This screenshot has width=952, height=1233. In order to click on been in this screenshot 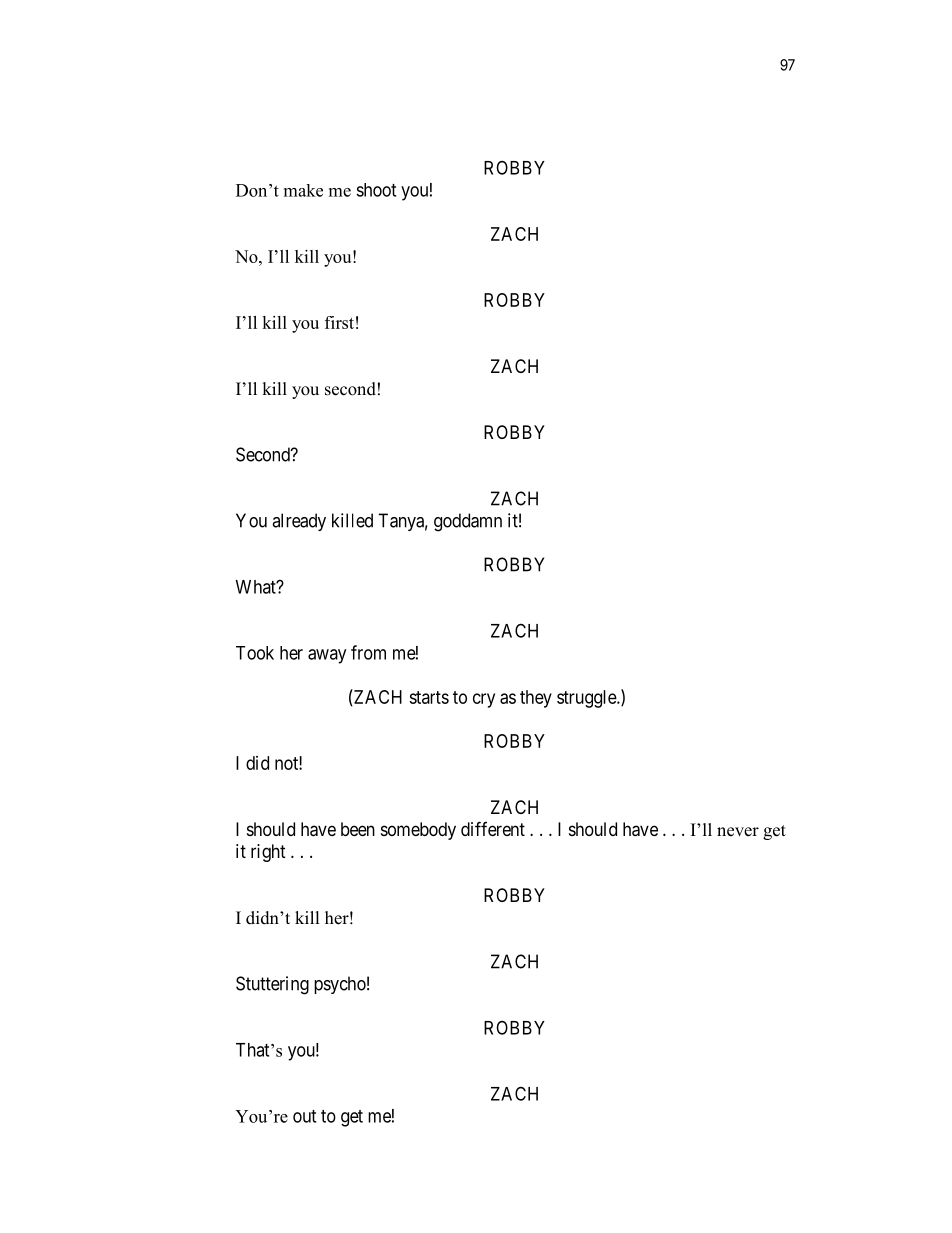, I will do `click(358, 829)`.
